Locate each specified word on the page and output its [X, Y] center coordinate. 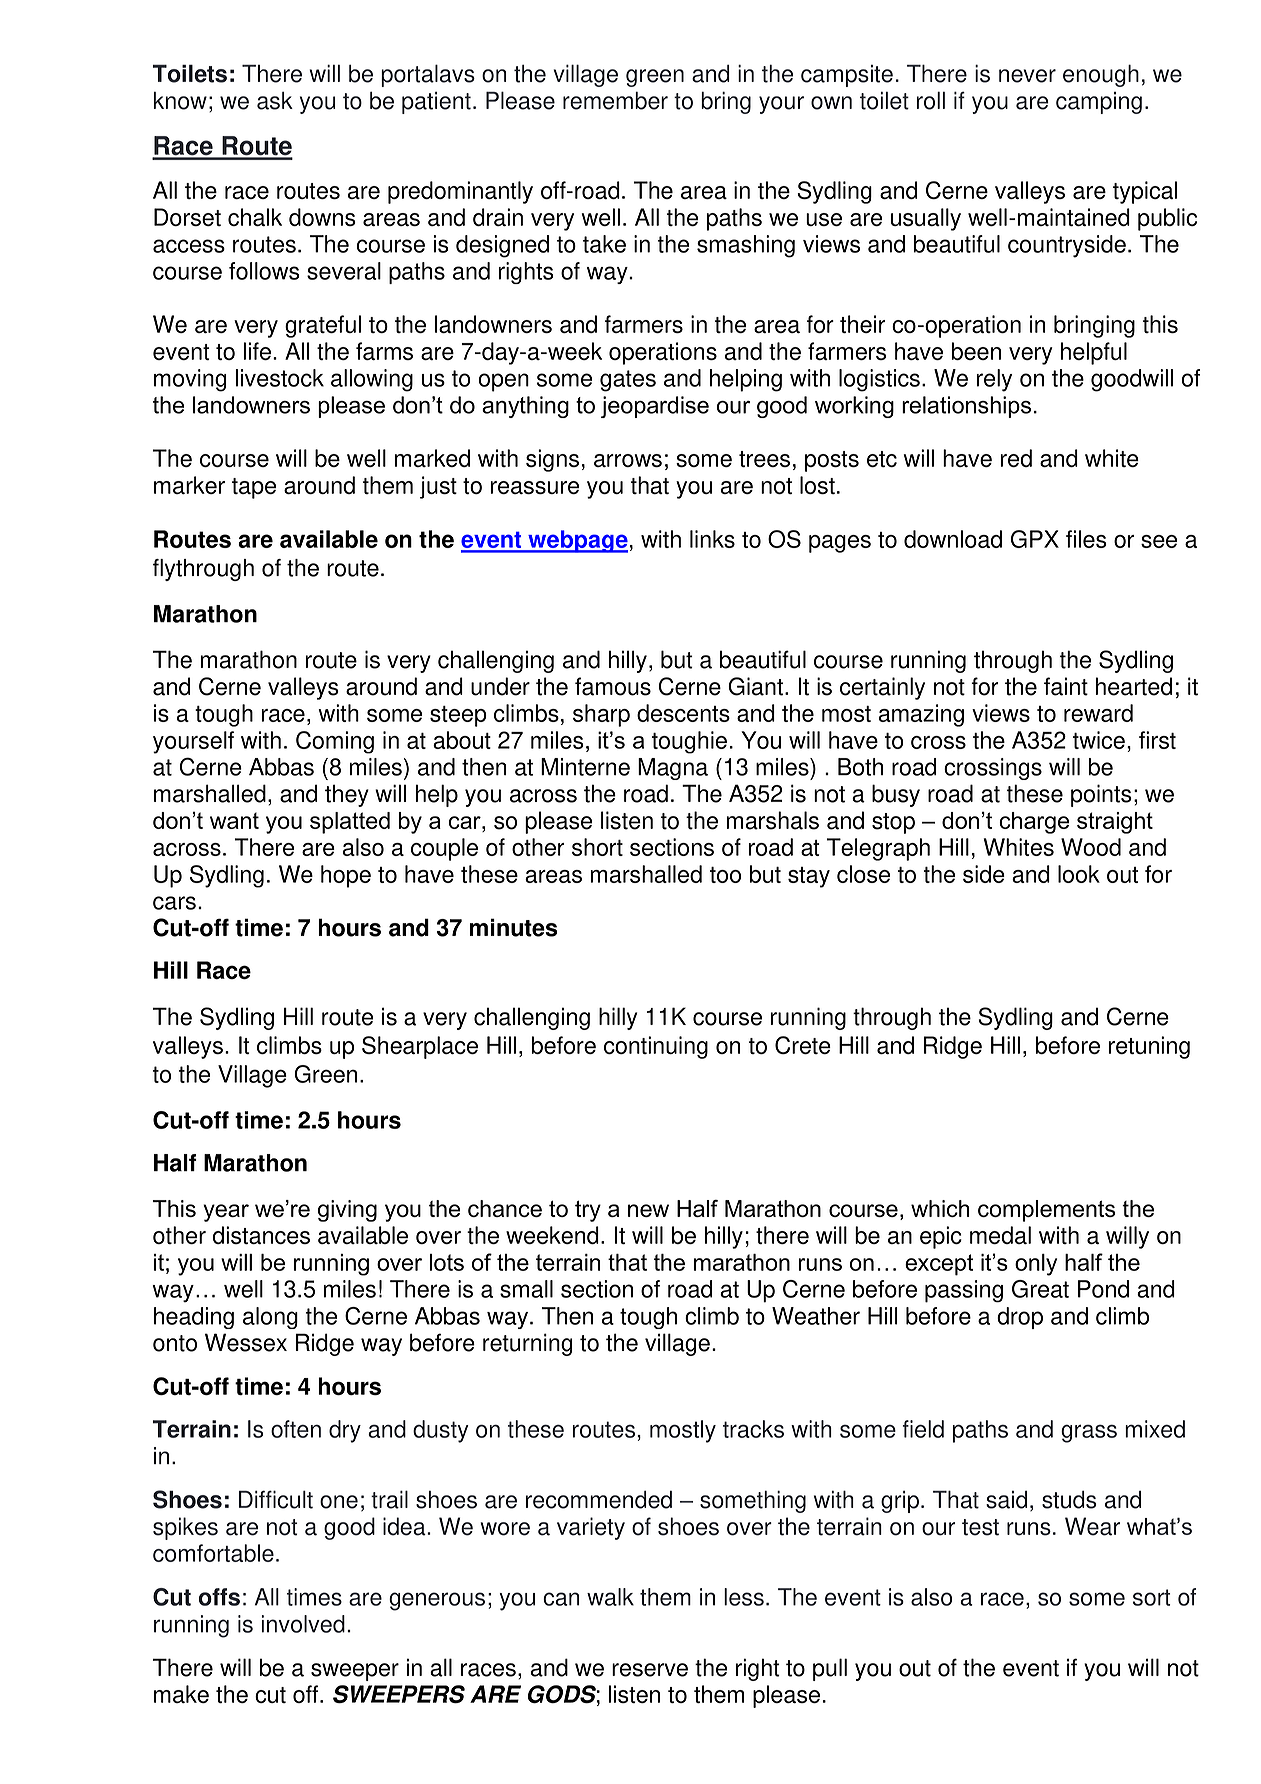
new [648, 1210]
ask [275, 100]
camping [1099, 103]
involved [303, 1624]
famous [613, 686]
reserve [650, 1670]
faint [1066, 686]
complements [1046, 1211]
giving [347, 1211]
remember [615, 100]
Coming [335, 742]
